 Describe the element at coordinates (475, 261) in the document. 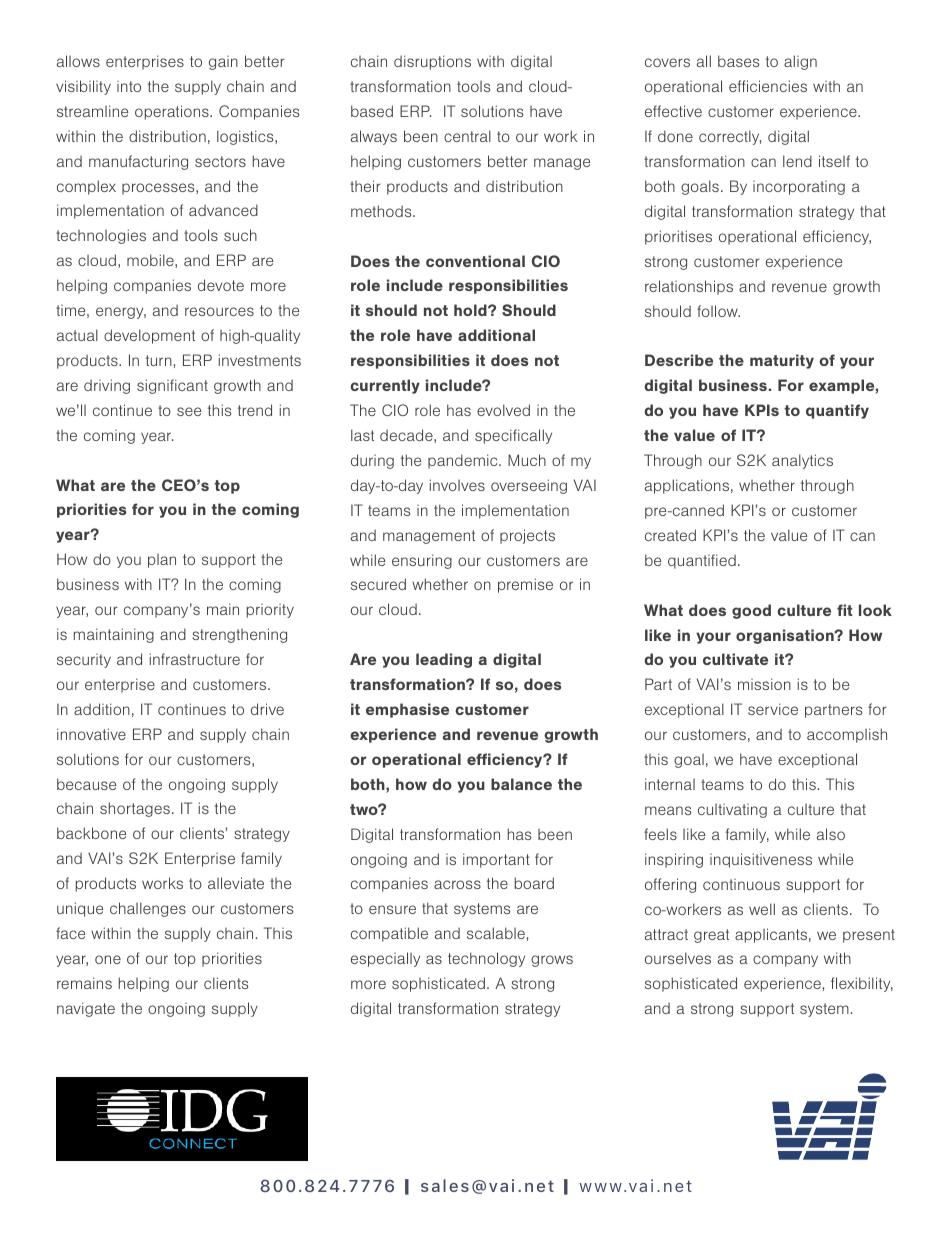

I see `conventional` at that location.
